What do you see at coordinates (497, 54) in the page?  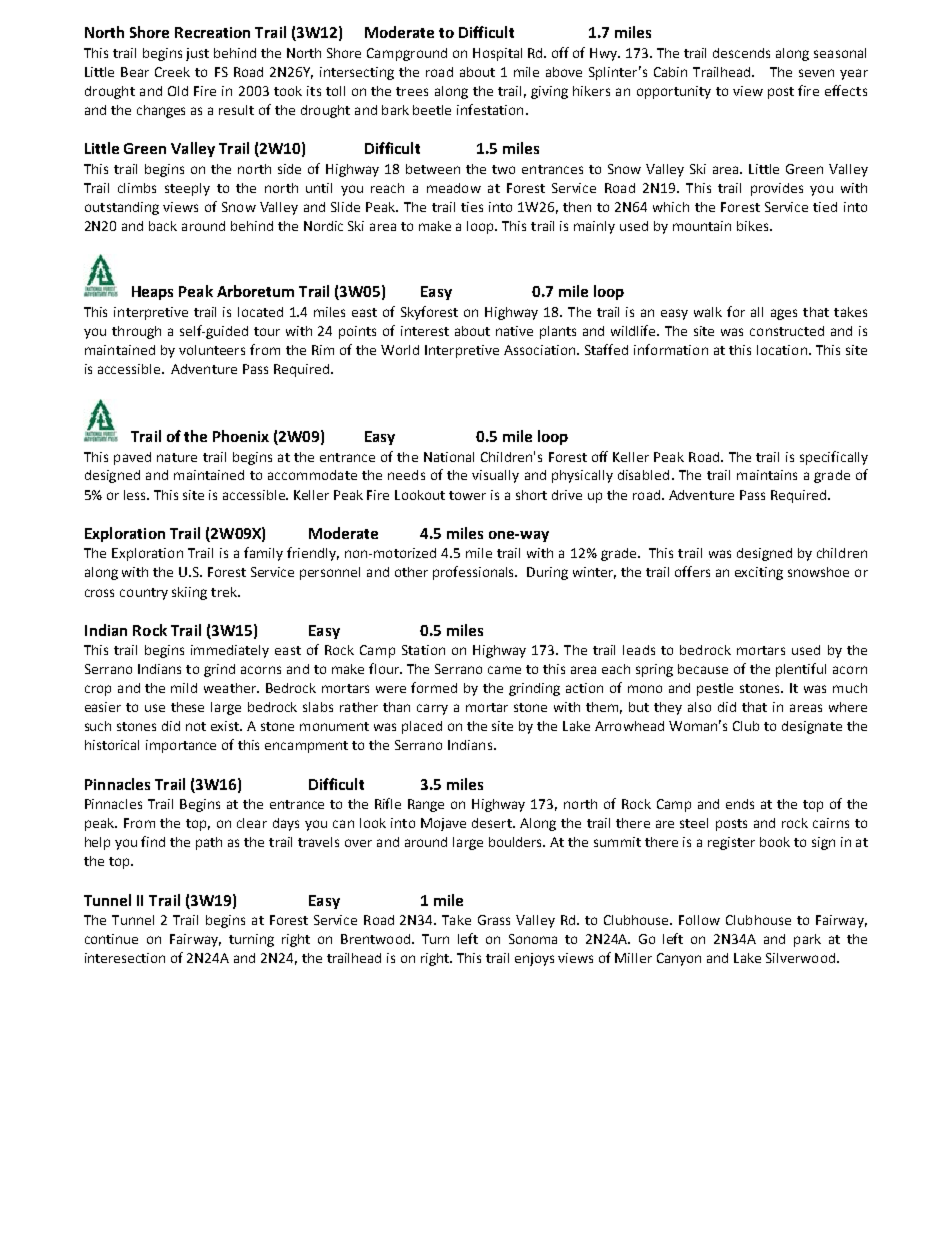 I see `Hospital` at bounding box center [497, 54].
